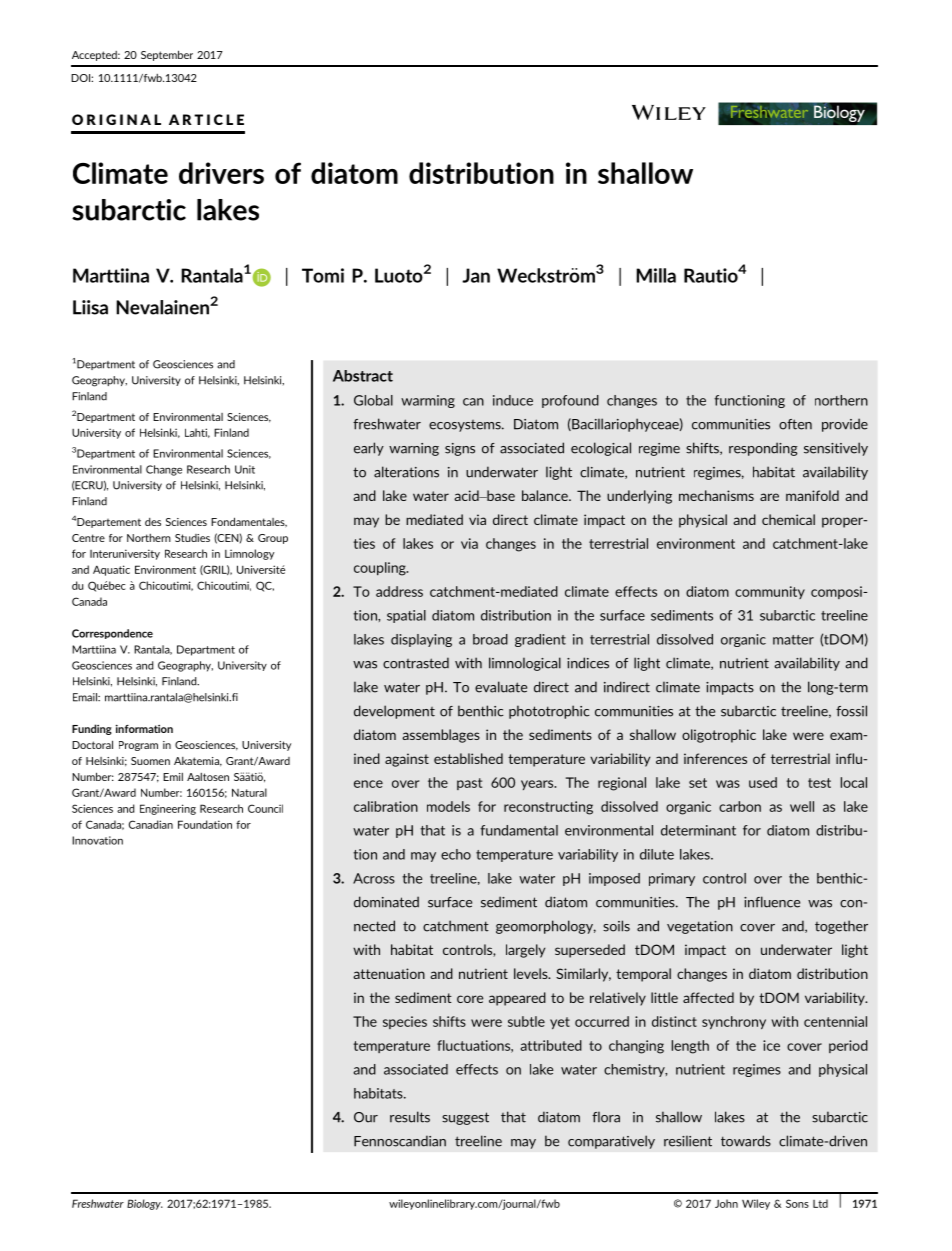  What do you see at coordinates (168, 809) in the document?
I see `Engineering` at bounding box center [168, 809].
